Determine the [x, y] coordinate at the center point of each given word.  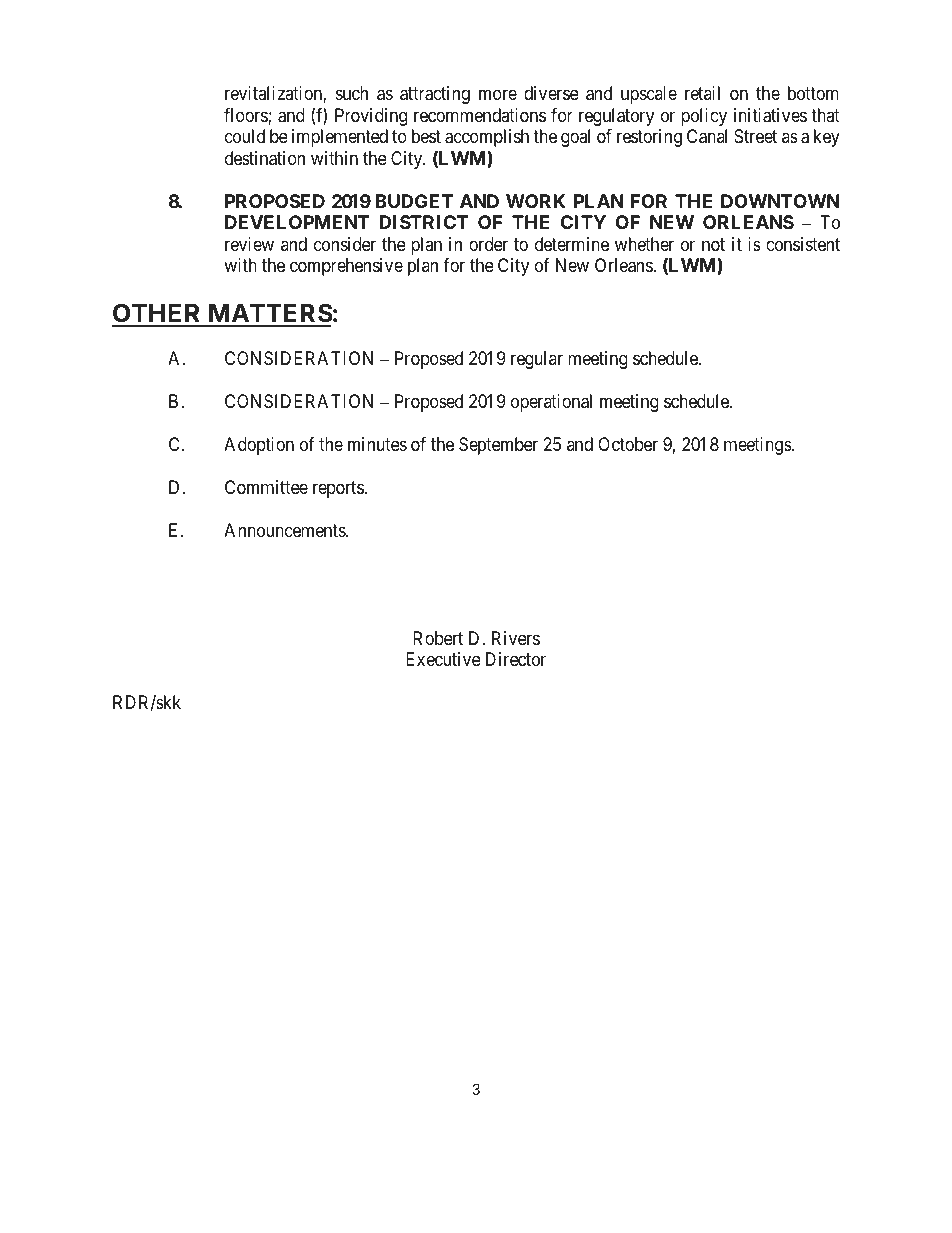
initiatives [770, 115]
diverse [551, 93]
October [628, 444]
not [713, 244]
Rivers [516, 638]
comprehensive [346, 267]
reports [338, 489]
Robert [438, 638]
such [352, 93]
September [498, 446]
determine [572, 244]
